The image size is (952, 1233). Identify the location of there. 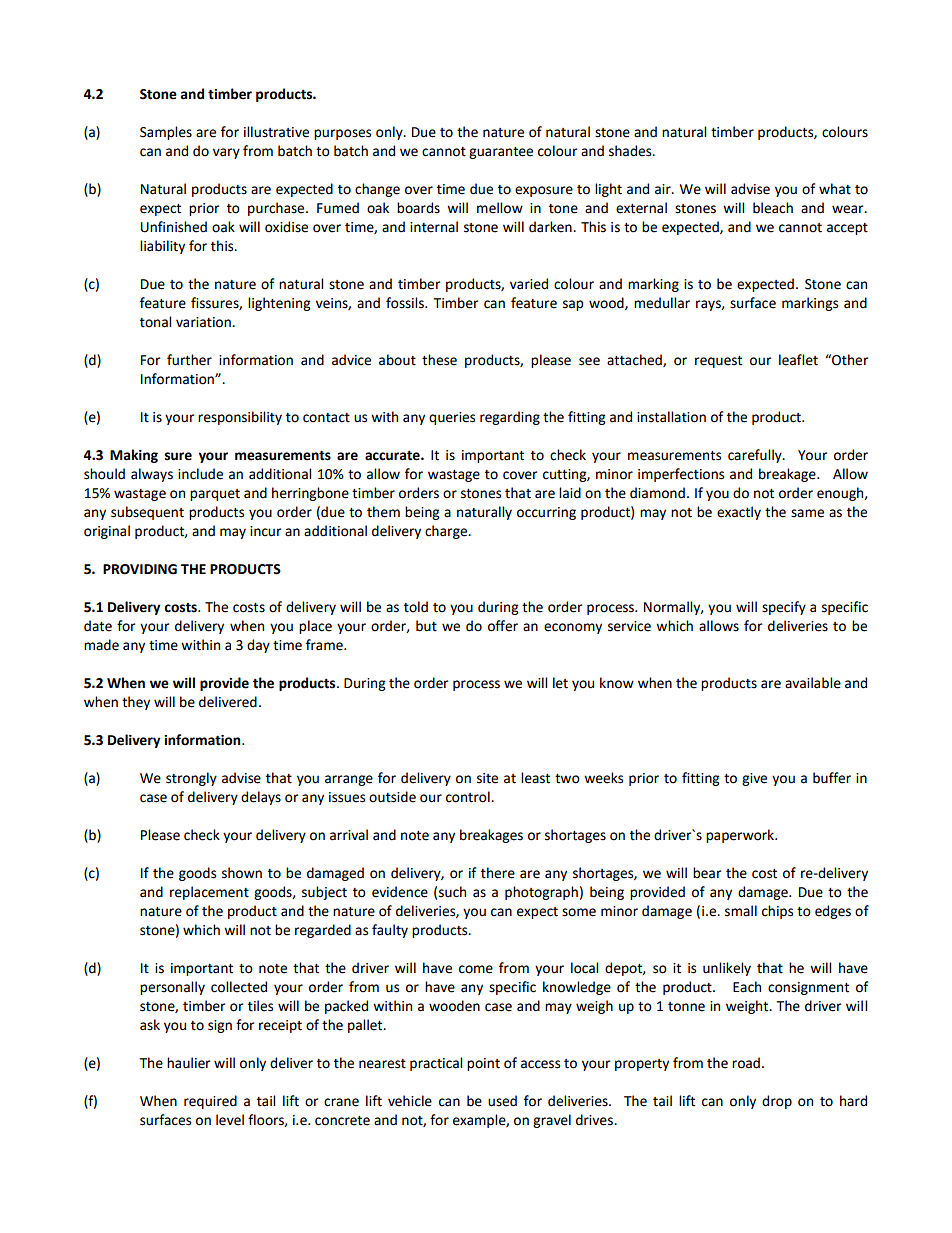
(498, 873).
